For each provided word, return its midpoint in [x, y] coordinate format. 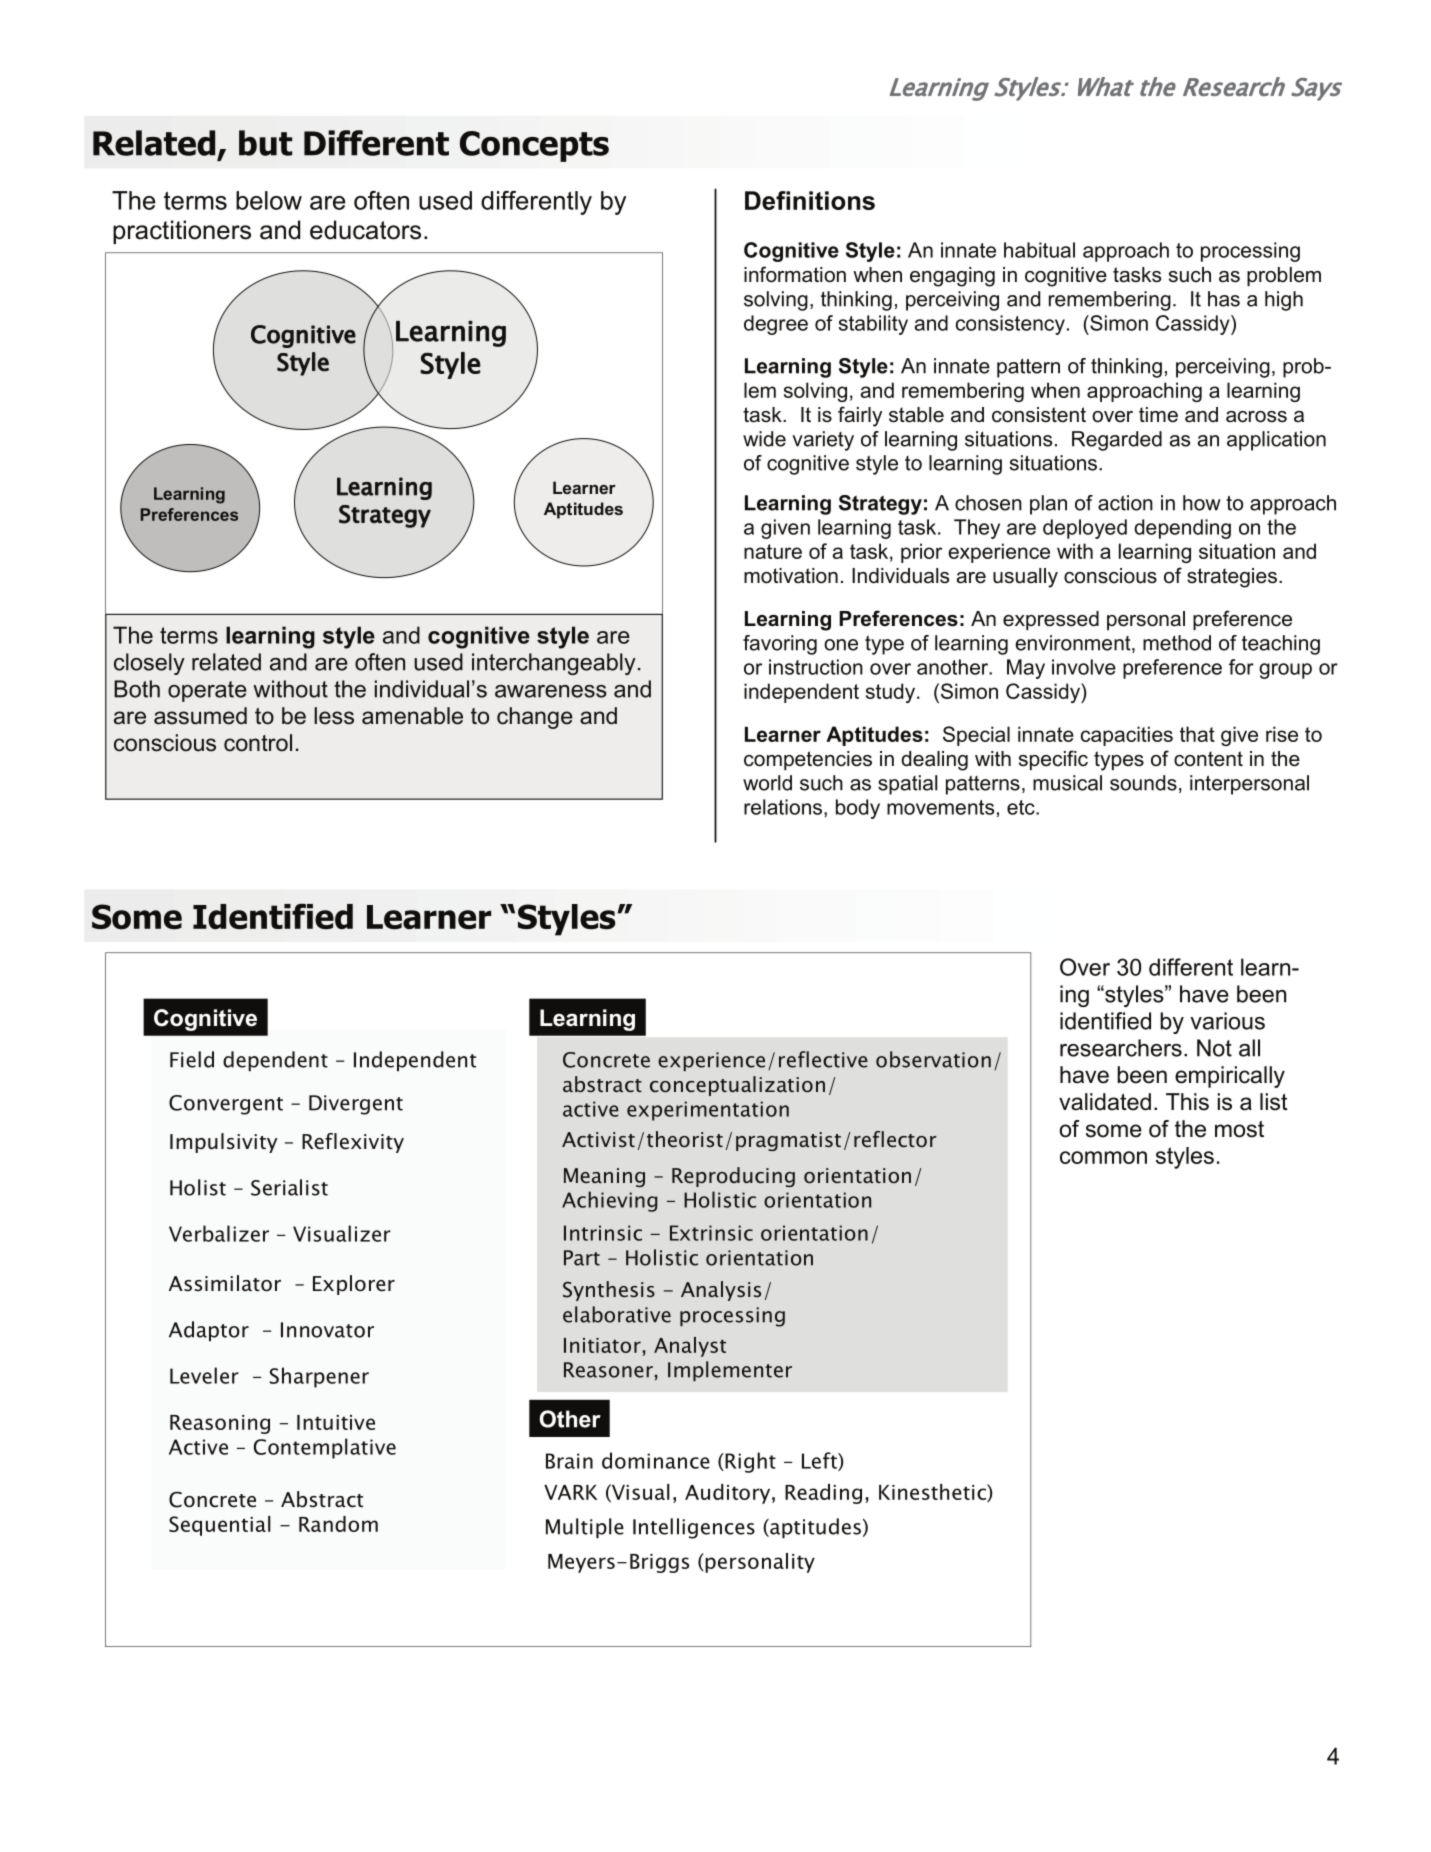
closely [149, 664]
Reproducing [733, 1177]
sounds [1143, 783]
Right [749, 1462]
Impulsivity [223, 1143]
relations [784, 808]
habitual [1039, 250]
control [258, 743]
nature [773, 551]
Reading [823, 1494]
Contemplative [325, 1448]
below [269, 200]
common [1103, 1157]
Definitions [810, 200]
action [1125, 503]
